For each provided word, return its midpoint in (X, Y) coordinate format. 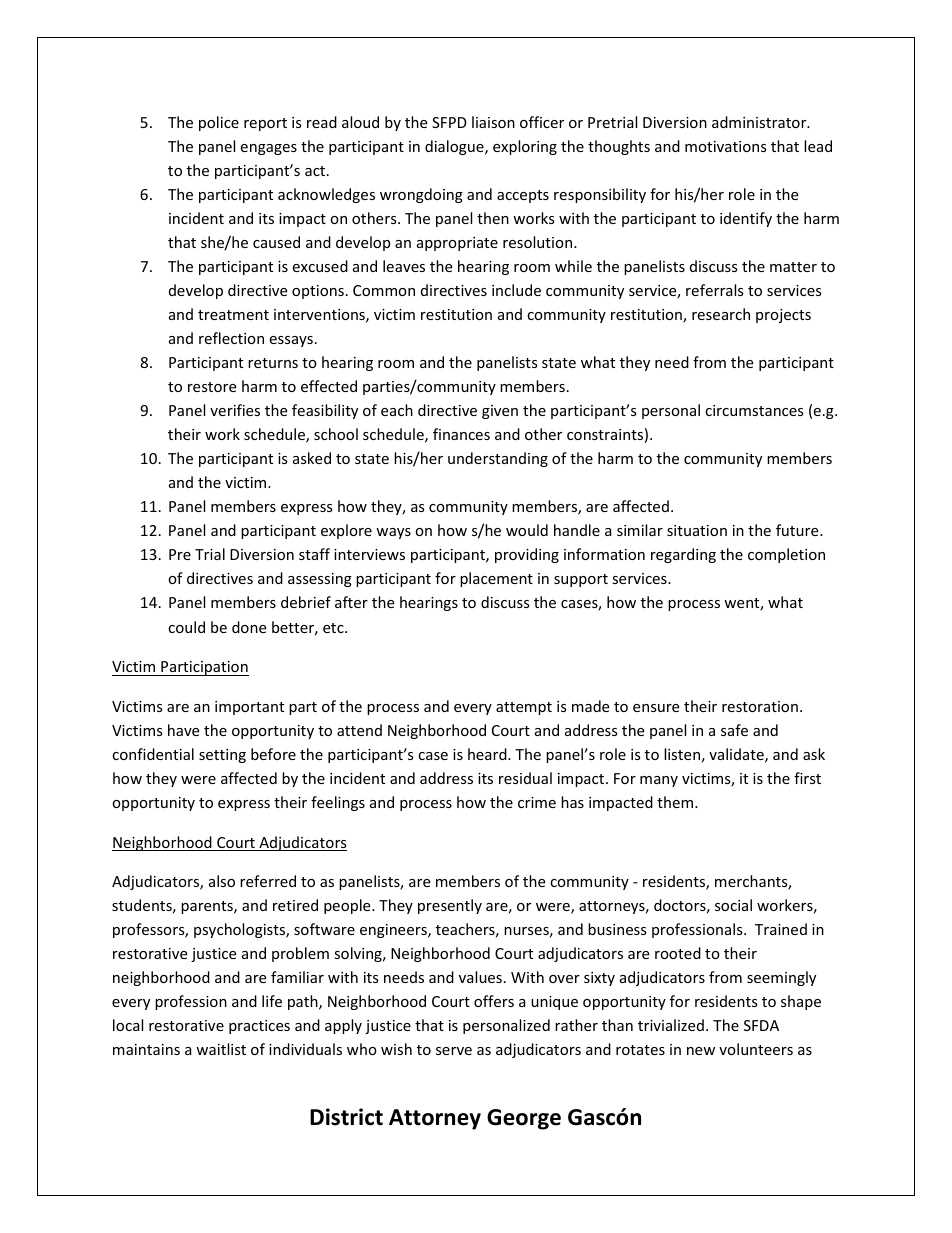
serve (454, 1051)
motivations (726, 146)
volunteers (756, 1049)
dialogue (455, 147)
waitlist (221, 1049)
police (219, 123)
